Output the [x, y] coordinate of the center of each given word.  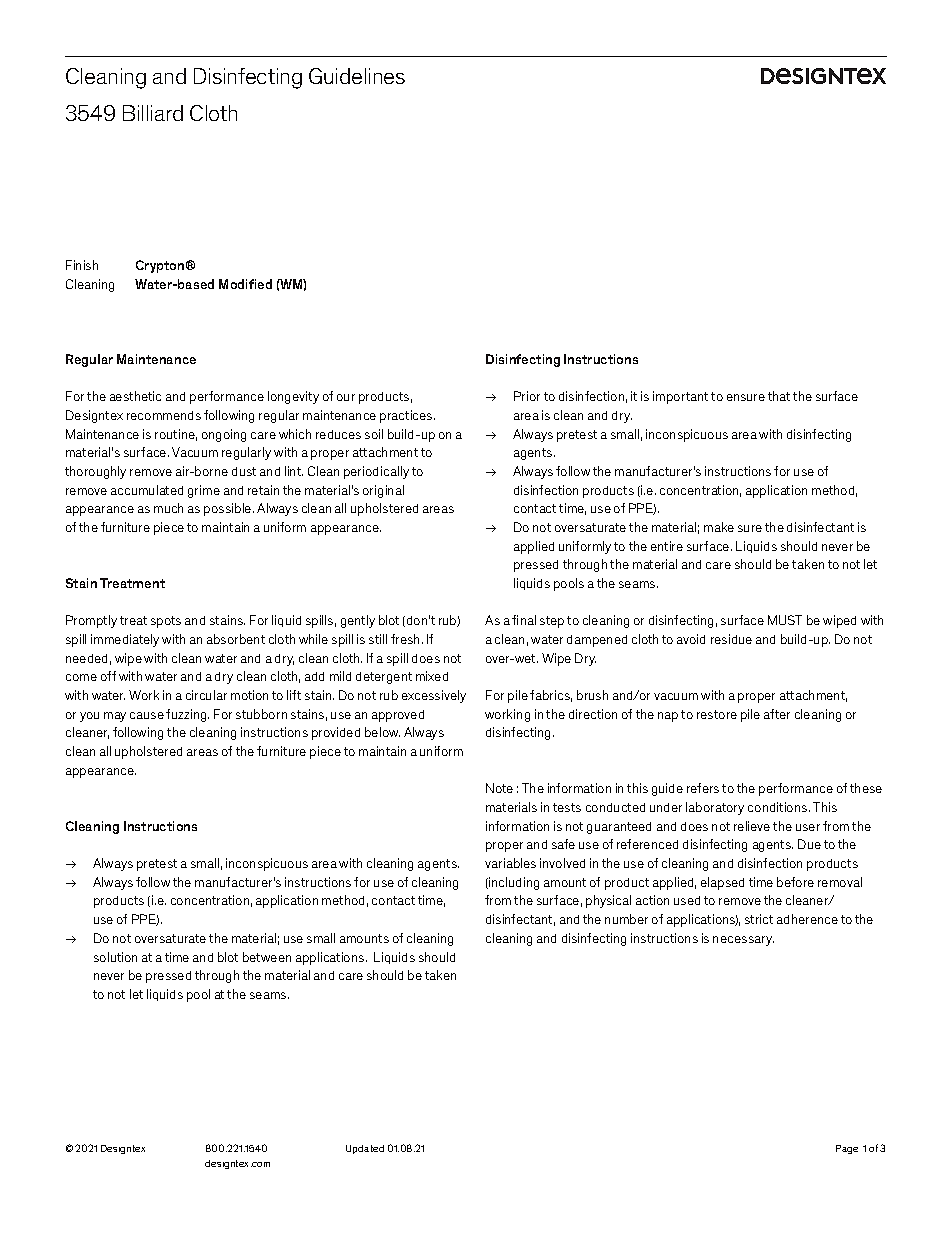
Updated [365, 1149]
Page [847, 1149]
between [267, 957]
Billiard [153, 113]
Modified [245, 284]
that [779, 396]
